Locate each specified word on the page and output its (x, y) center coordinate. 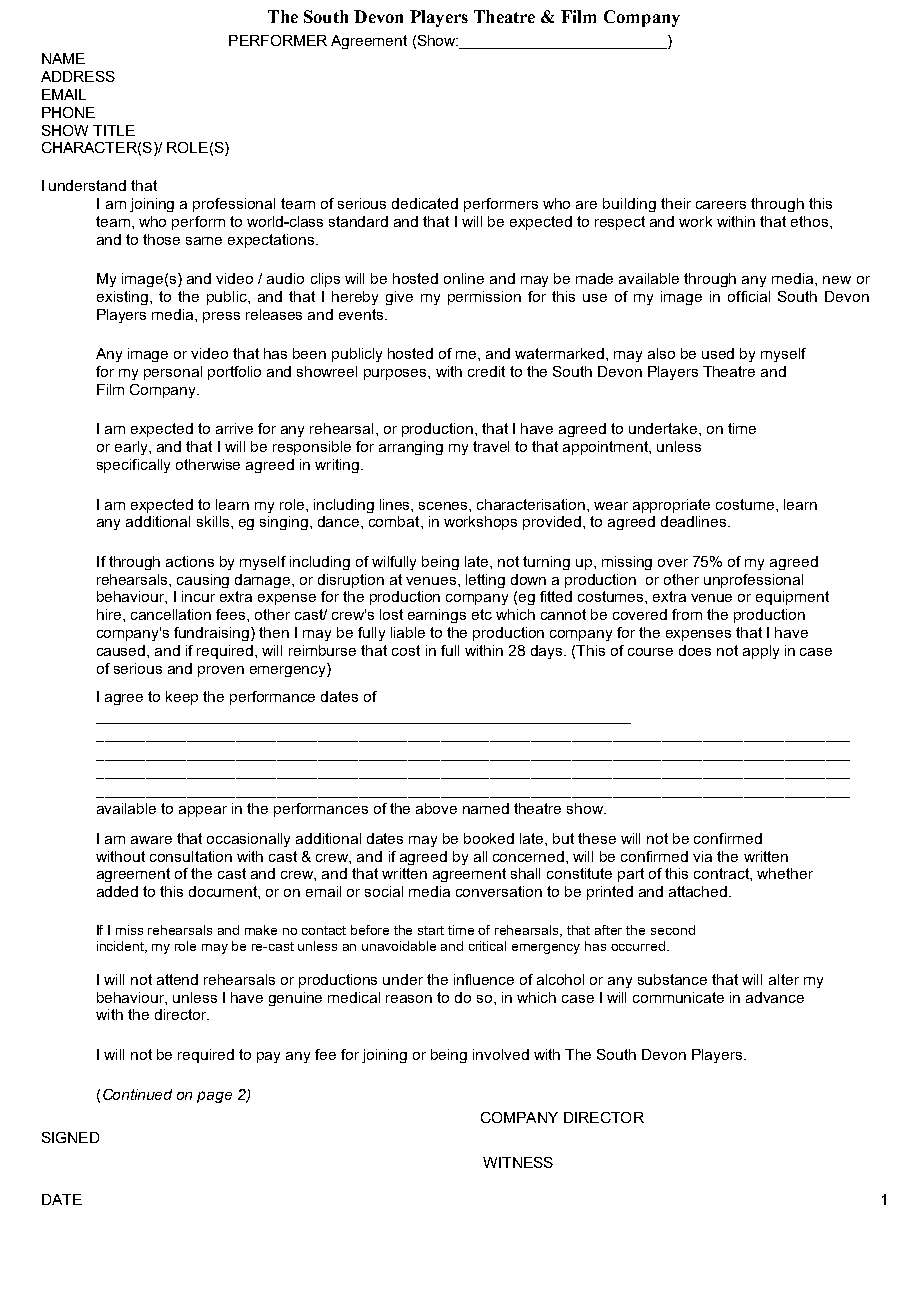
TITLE (114, 130)
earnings (437, 616)
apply (761, 652)
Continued (137, 1094)
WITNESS (518, 1162)
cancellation (171, 614)
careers (721, 205)
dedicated (425, 203)
